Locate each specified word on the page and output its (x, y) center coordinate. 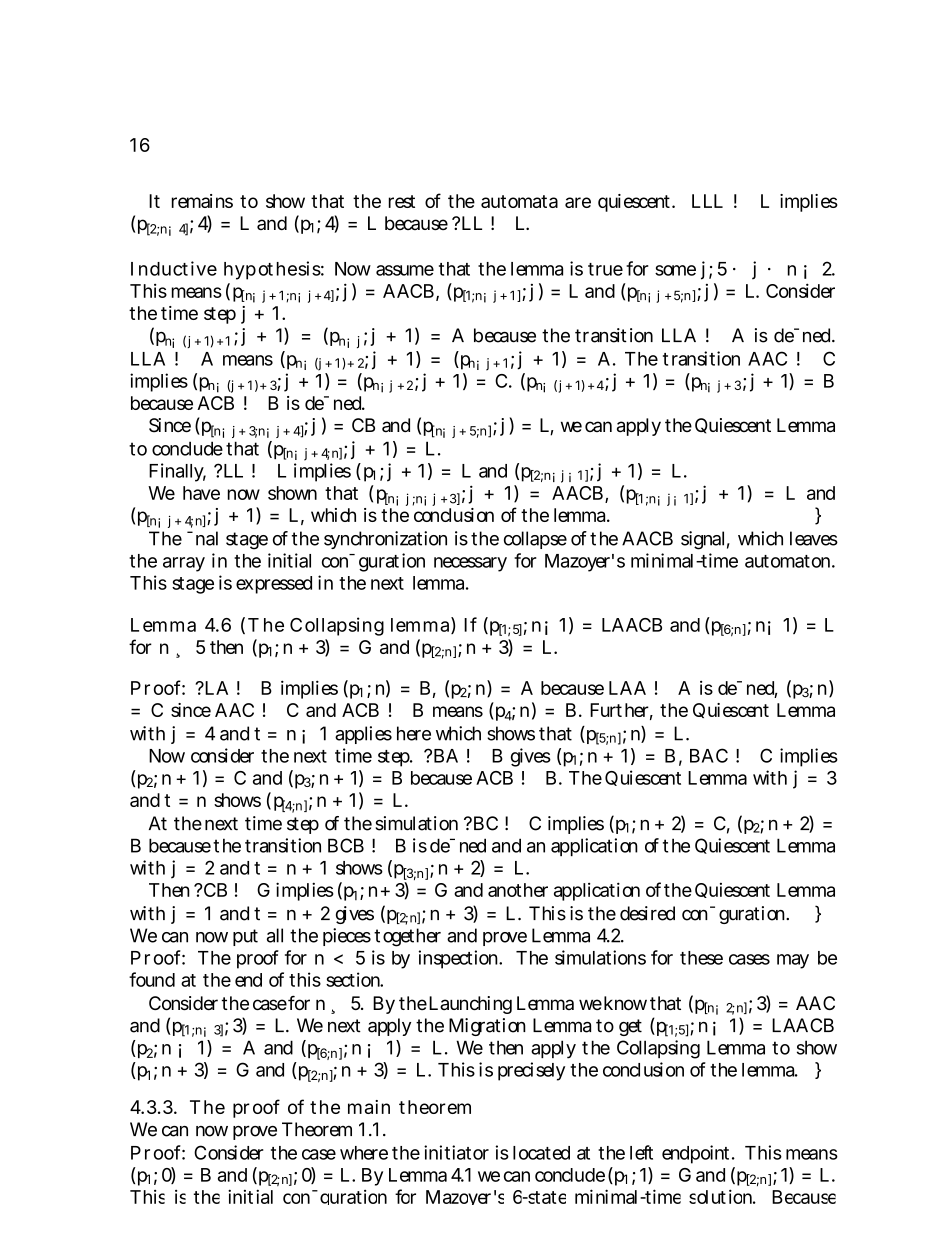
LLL (707, 201)
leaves (814, 538)
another (518, 890)
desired (647, 913)
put (245, 937)
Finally (177, 472)
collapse (535, 540)
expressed (274, 585)
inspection (460, 959)
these (701, 958)
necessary (470, 564)
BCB (346, 845)
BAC (709, 755)
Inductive (174, 268)
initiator (456, 1152)
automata (519, 201)
